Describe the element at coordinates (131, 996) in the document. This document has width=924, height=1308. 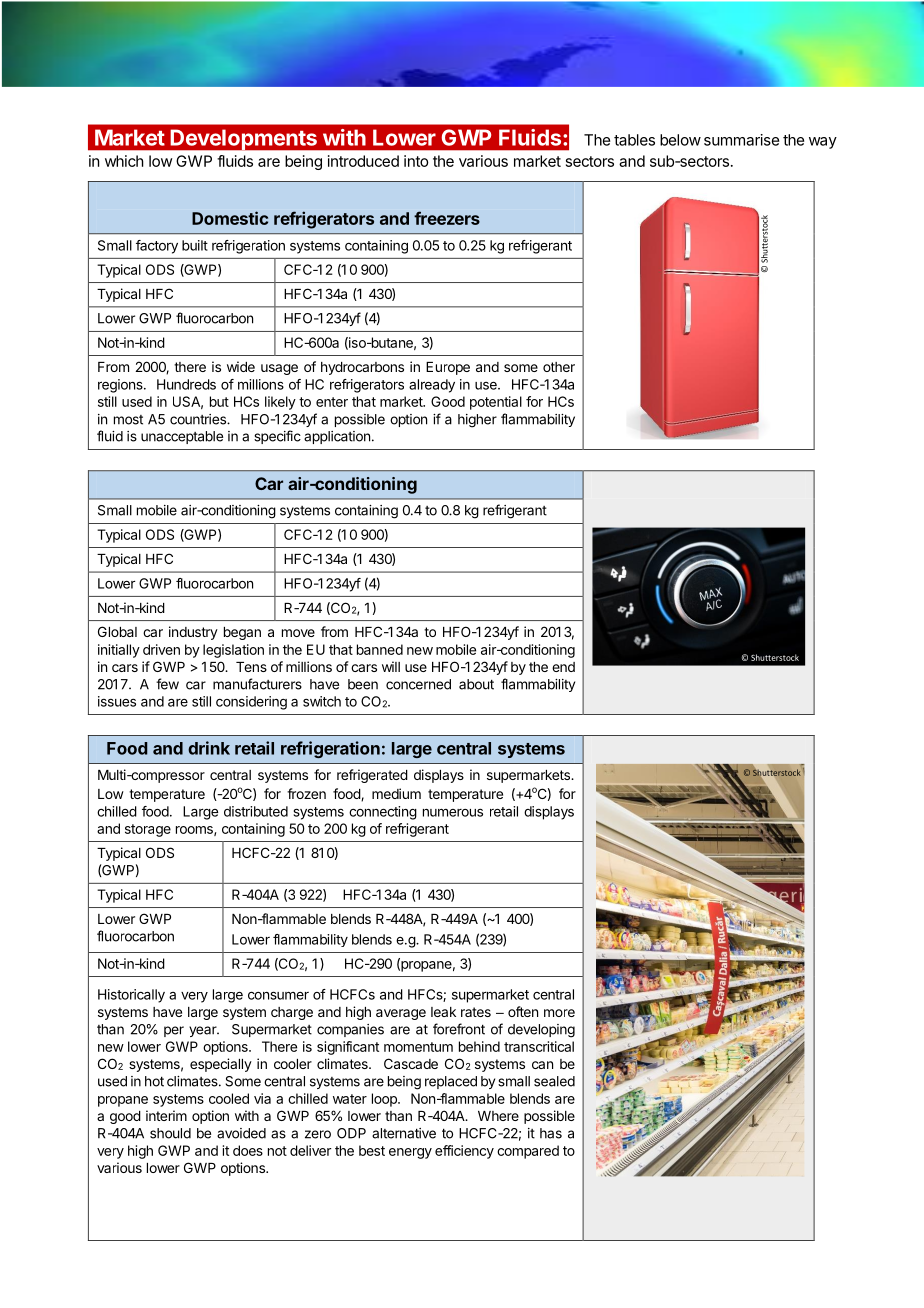
I see `Historically` at that location.
